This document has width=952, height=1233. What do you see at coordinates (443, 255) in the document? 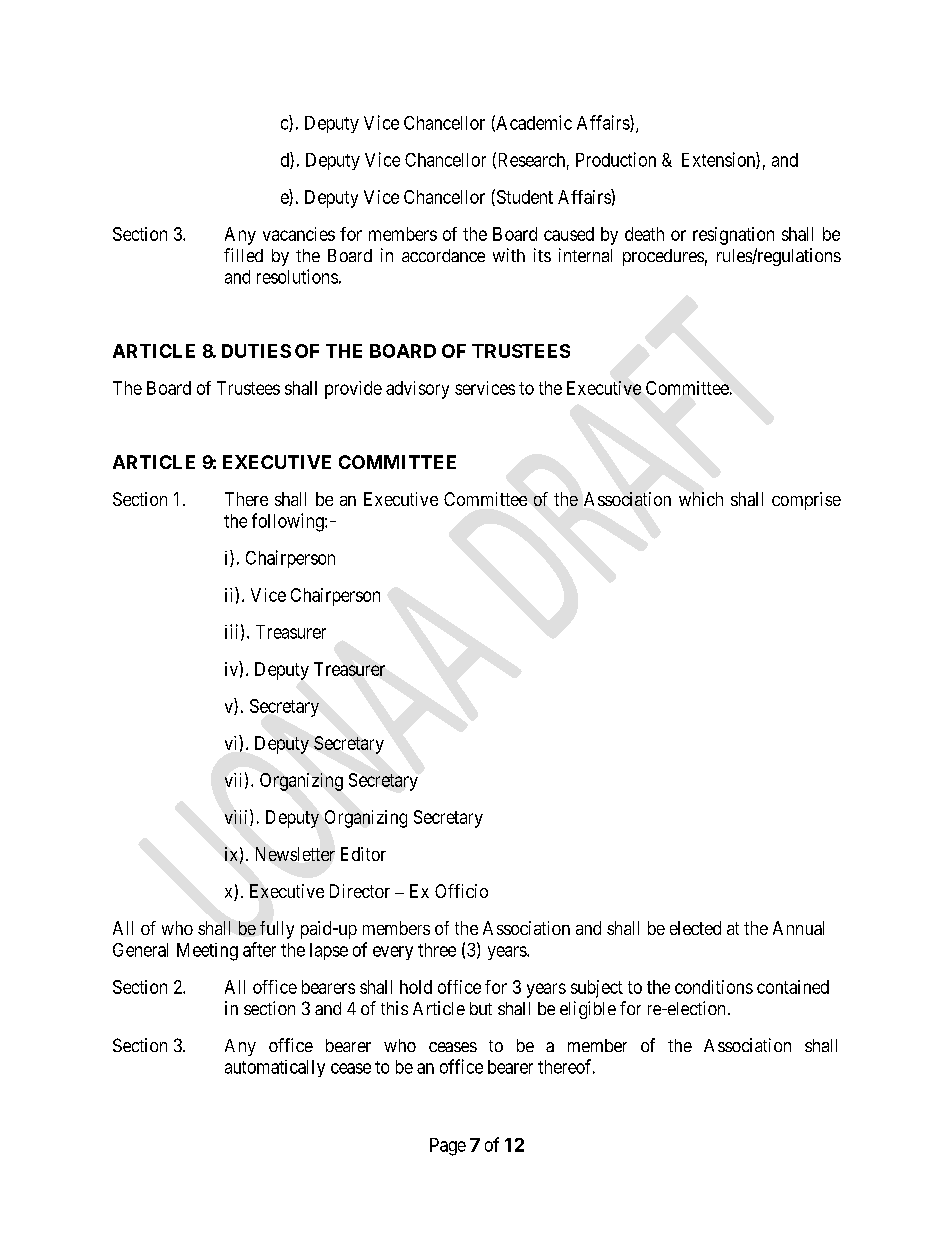
I see `accordance` at bounding box center [443, 255].
